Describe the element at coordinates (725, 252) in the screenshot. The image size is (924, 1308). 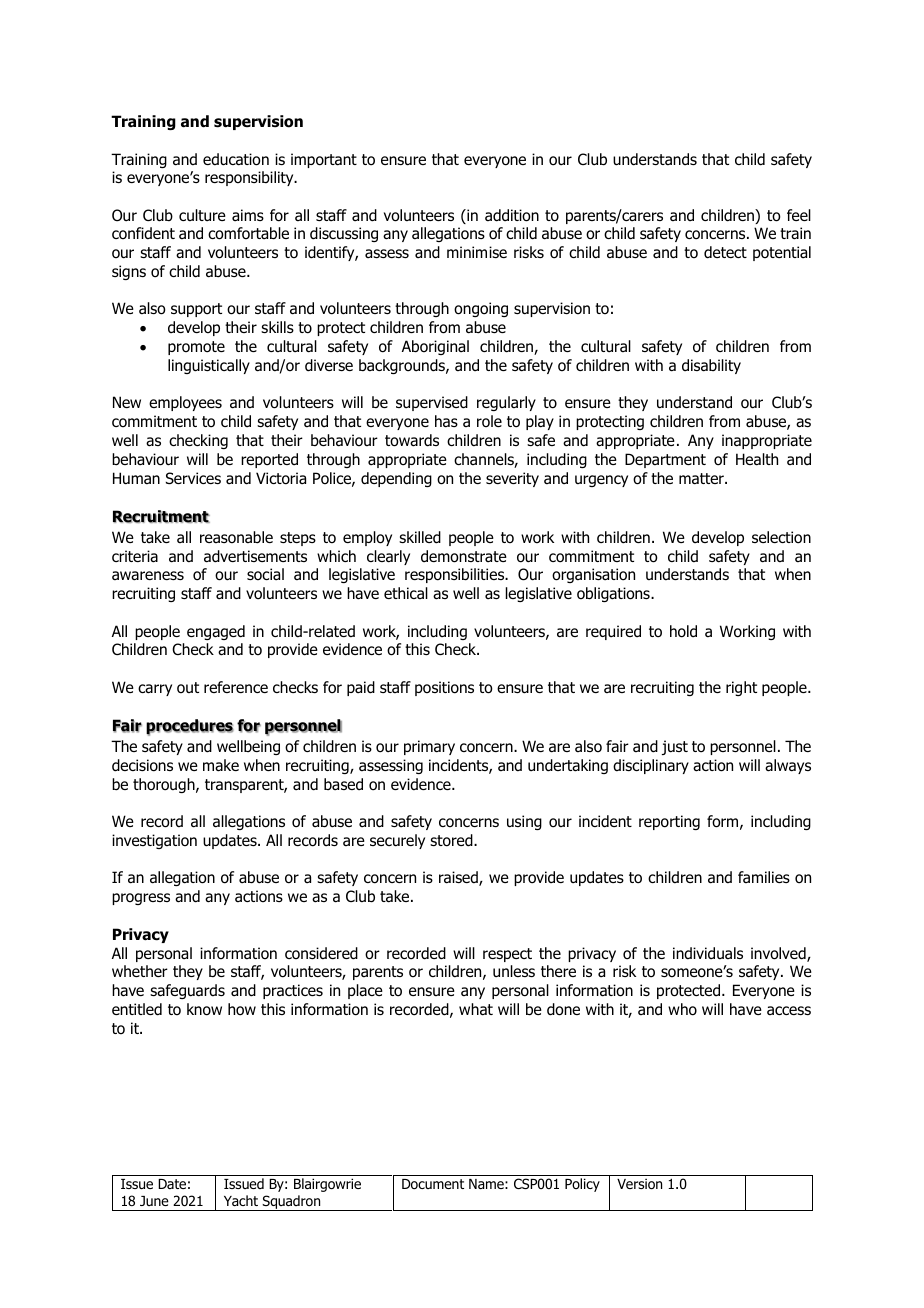
I see `detect` at that location.
